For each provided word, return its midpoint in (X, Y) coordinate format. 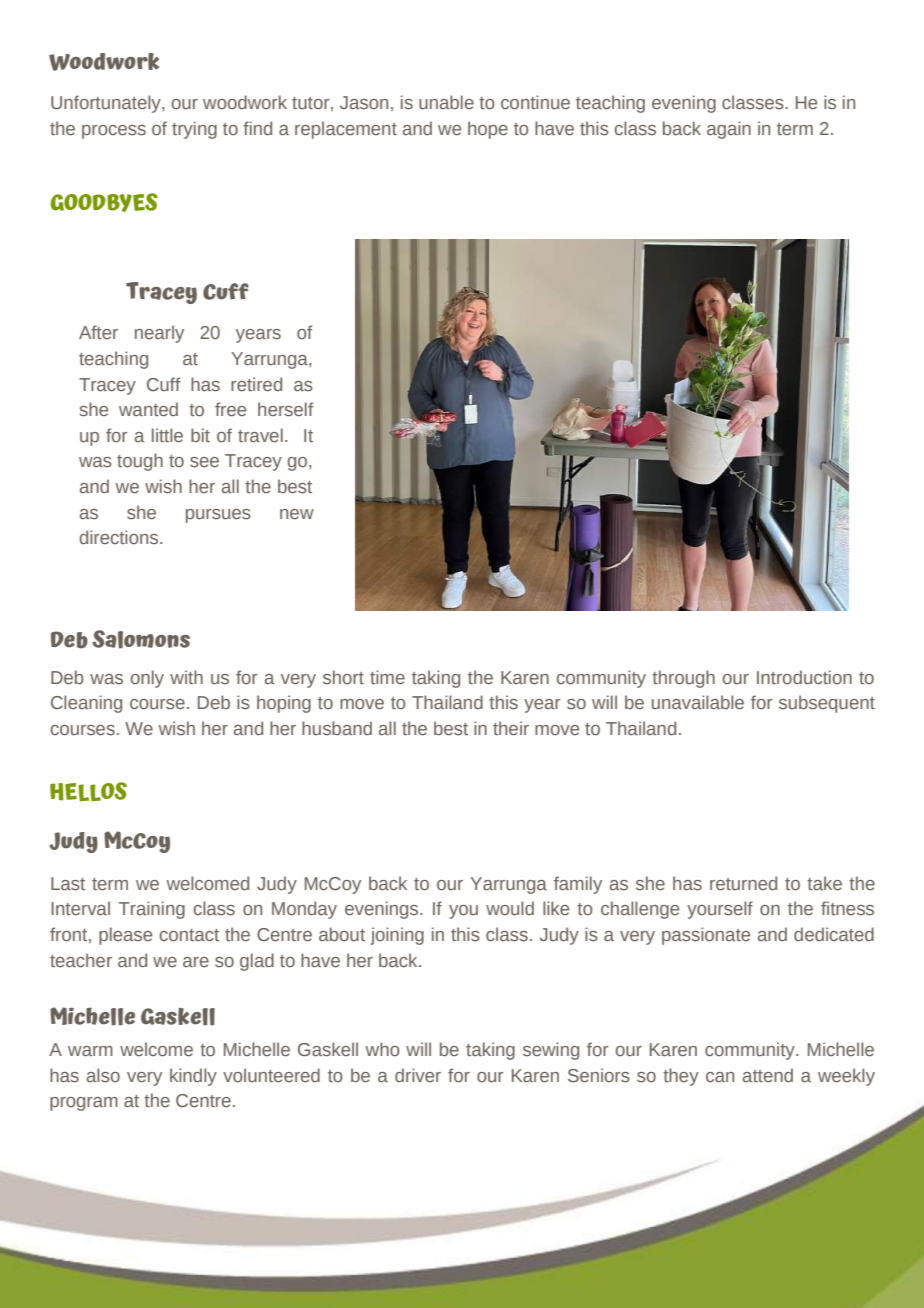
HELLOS (88, 792)
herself (285, 409)
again (729, 130)
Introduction (804, 677)
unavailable (698, 702)
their (511, 728)
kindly (193, 1077)
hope (488, 130)
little (167, 435)
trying (194, 130)
